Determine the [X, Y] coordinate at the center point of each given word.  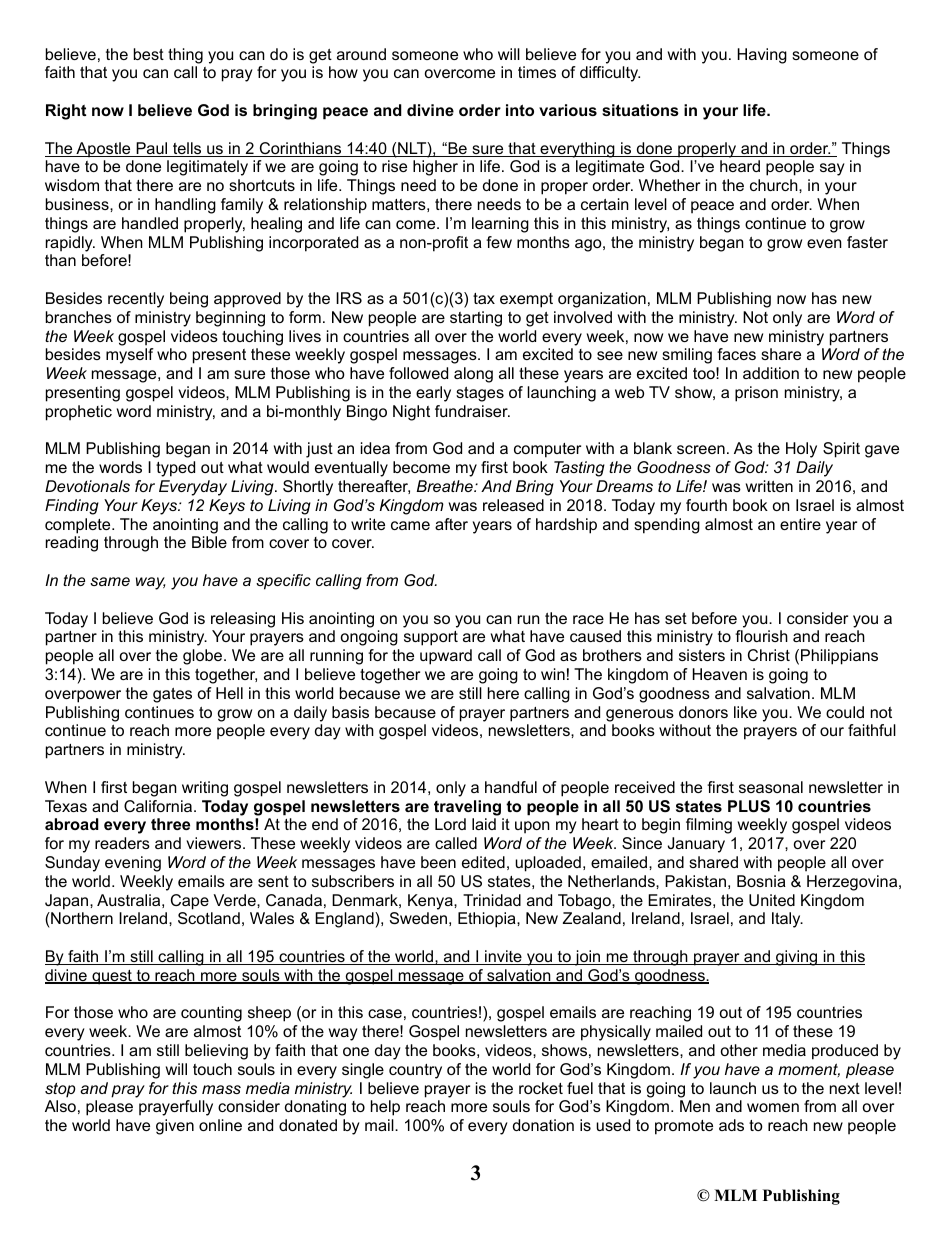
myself [130, 356]
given [175, 1127]
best [149, 54]
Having [762, 56]
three [170, 824]
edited [483, 862]
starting [476, 319]
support [431, 638]
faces [736, 354]
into [520, 110]
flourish [761, 636]
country [415, 1071]
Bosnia [761, 881]
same [110, 581]
